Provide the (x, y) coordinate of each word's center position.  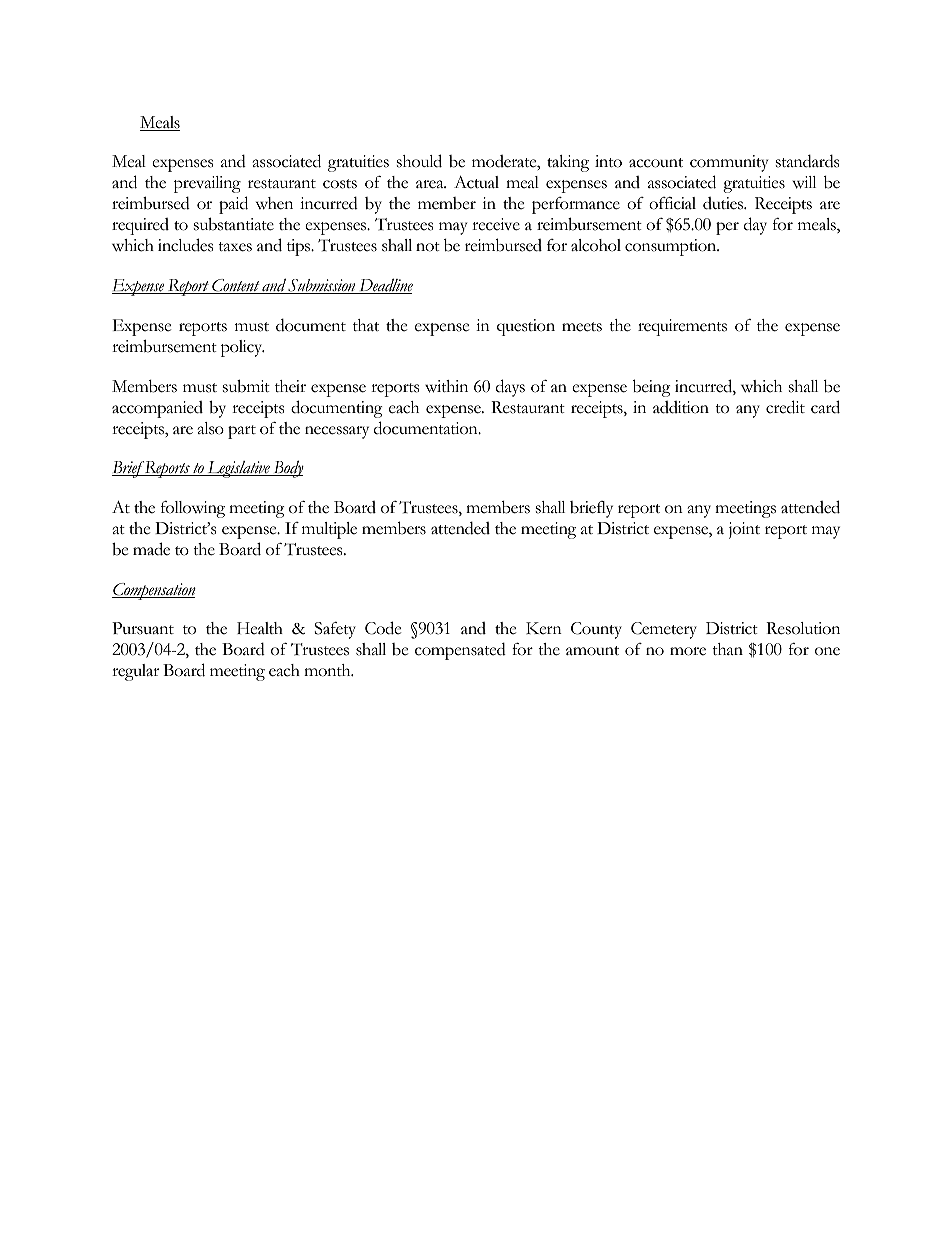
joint (744, 530)
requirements (682, 327)
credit (785, 407)
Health (260, 628)
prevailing (207, 184)
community (729, 163)
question (526, 327)
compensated (460, 651)
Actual (476, 182)
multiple (329, 530)
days (510, 388)
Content (236, 286)
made (151, 549)
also (211, 428)
